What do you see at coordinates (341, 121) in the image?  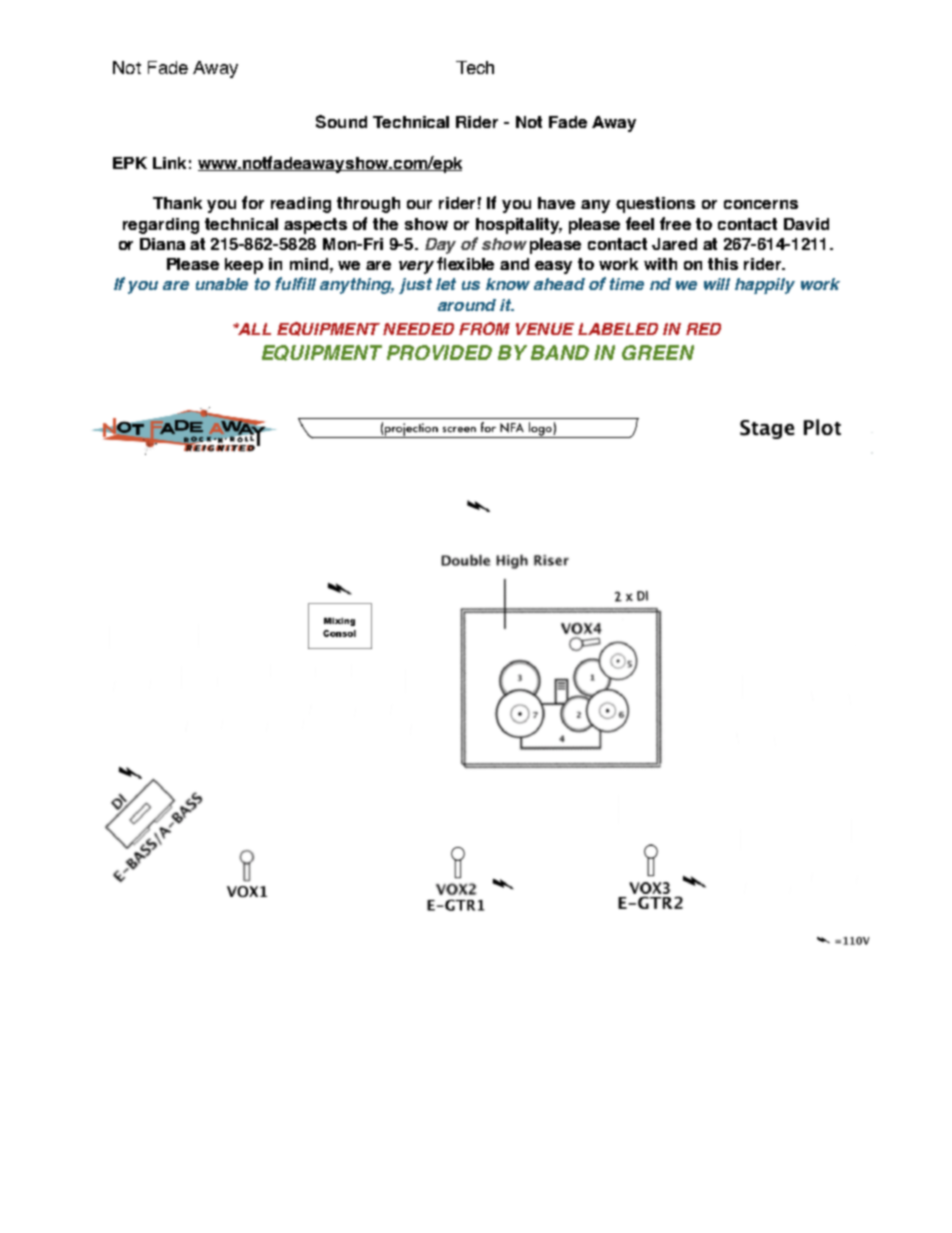 I see `Sound` at bounding box center [341, 121].
